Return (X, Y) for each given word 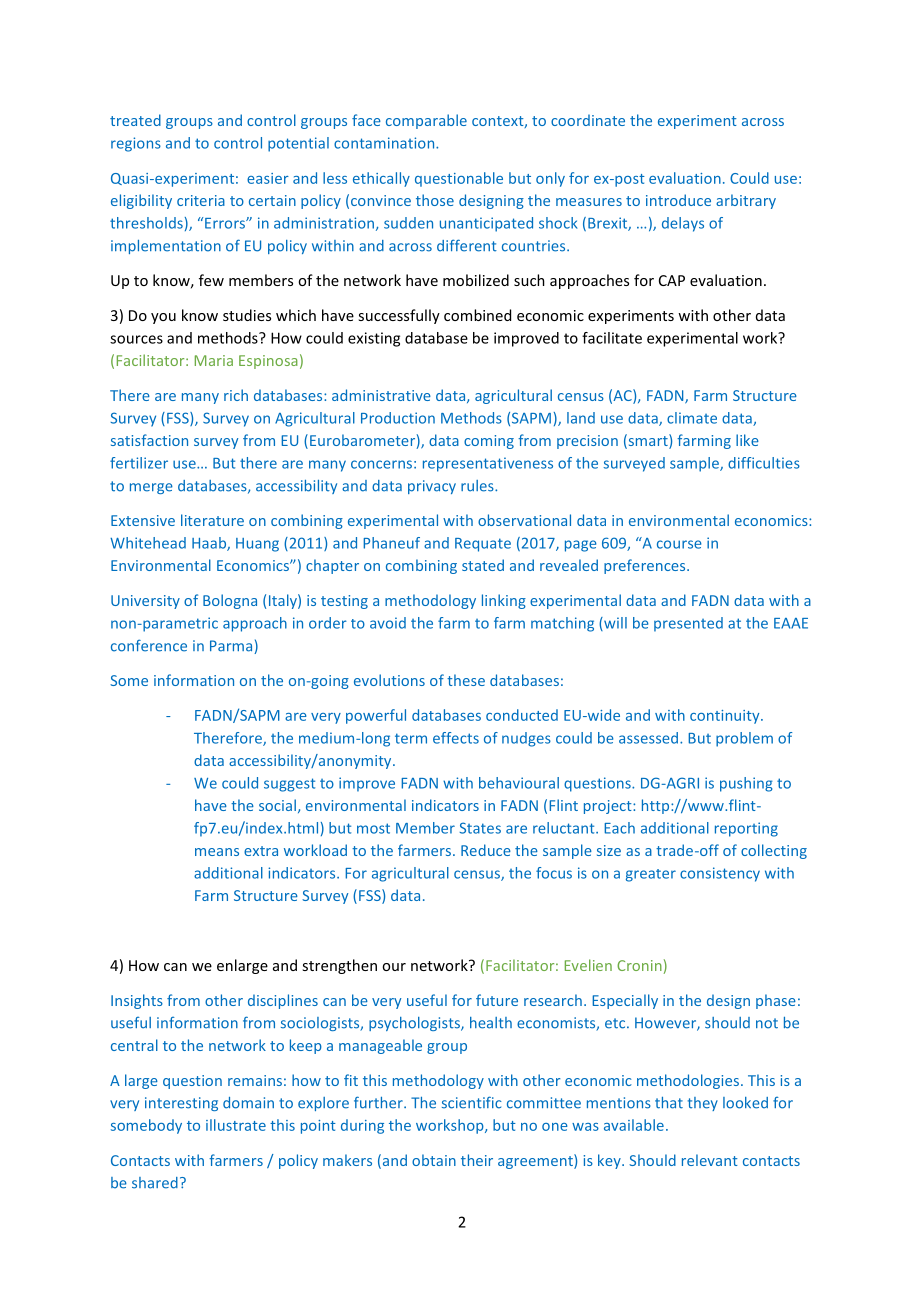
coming (489, 442)
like (747, 440)
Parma (232, 647)
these (466, 680)
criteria (201, 200)
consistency (720, 874)
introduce (678, 200)
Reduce (486, 850)
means (217, 852)
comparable (426, 121)
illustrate (236, 1125)
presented (688, 624)
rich (236, 395)
